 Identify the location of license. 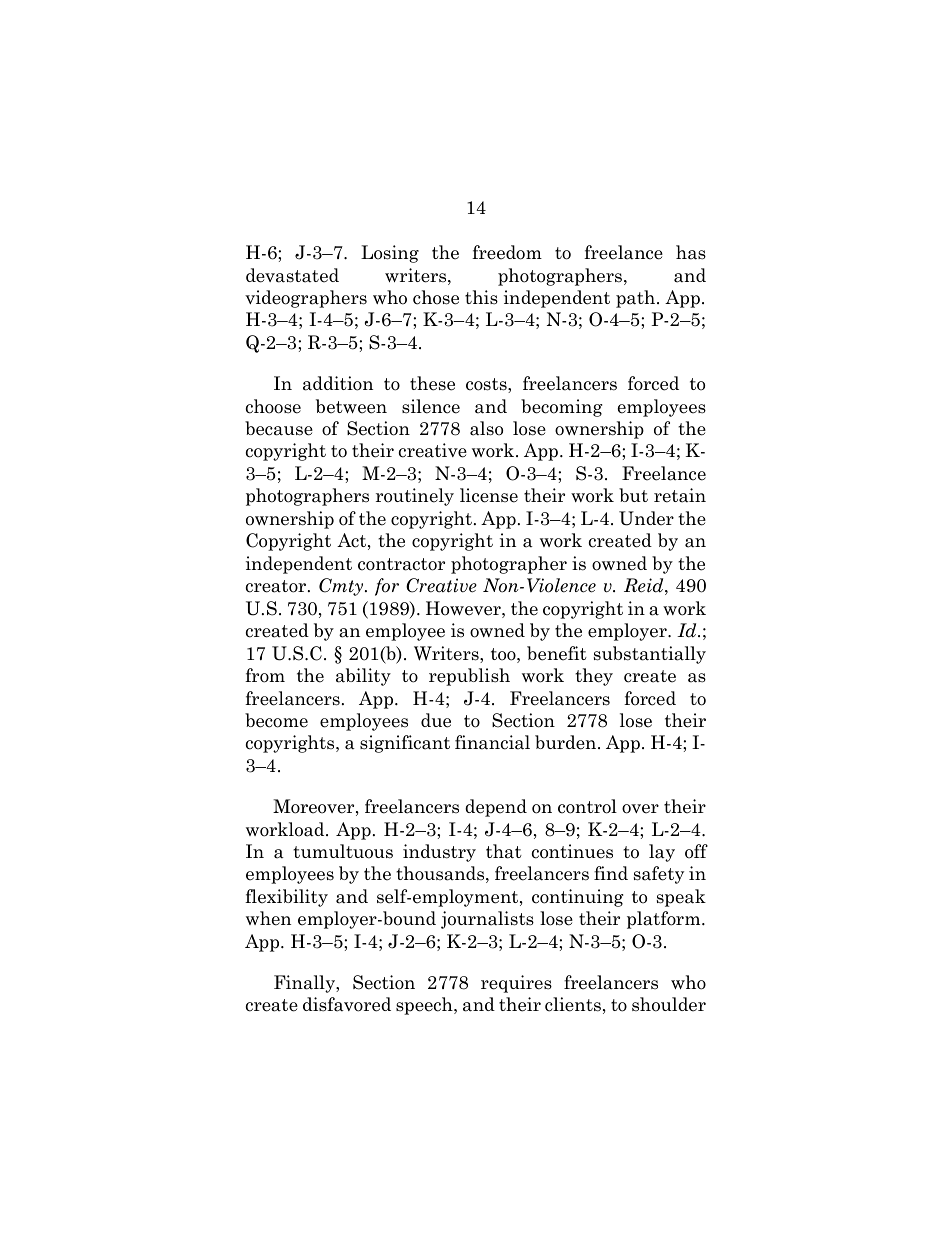
(489, 495).
